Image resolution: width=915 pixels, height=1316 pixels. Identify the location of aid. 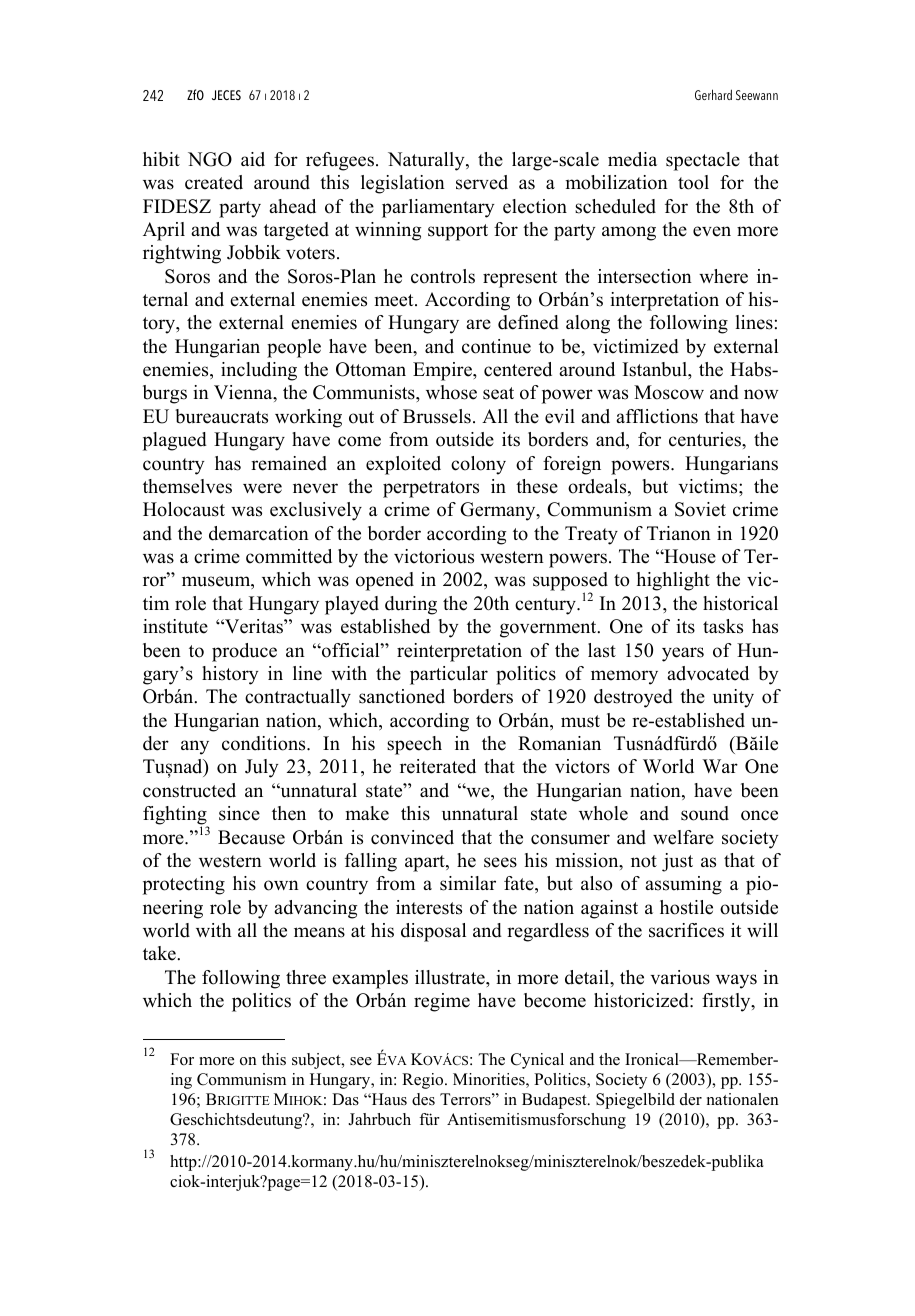
(253, 159).
